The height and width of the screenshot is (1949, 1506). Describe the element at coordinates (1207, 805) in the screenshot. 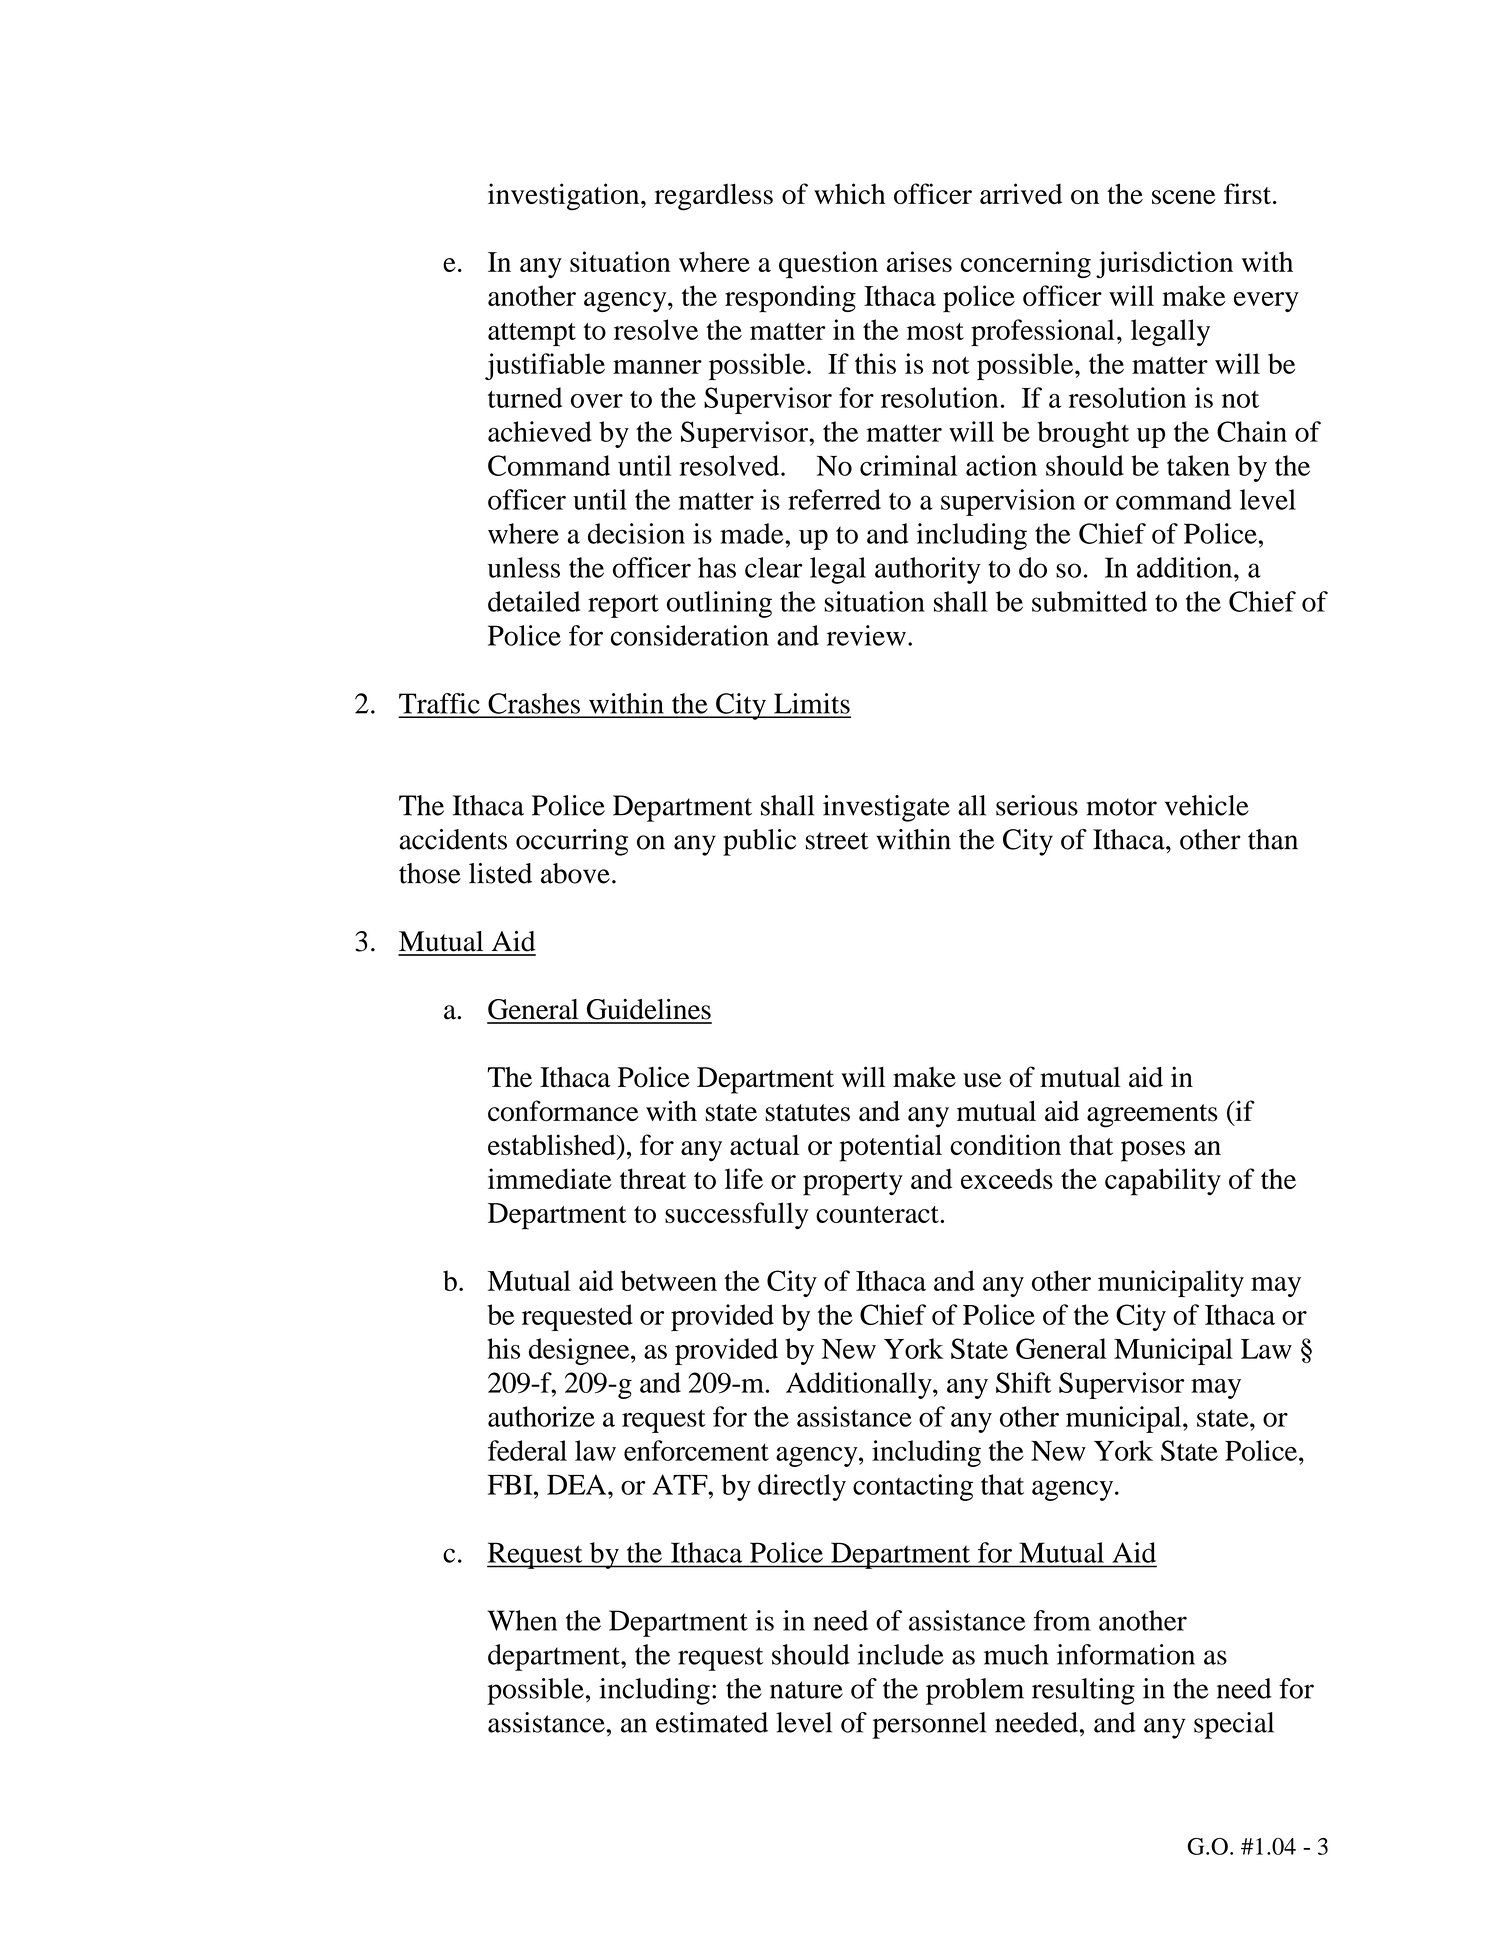

I see `vehicle` at that location.
